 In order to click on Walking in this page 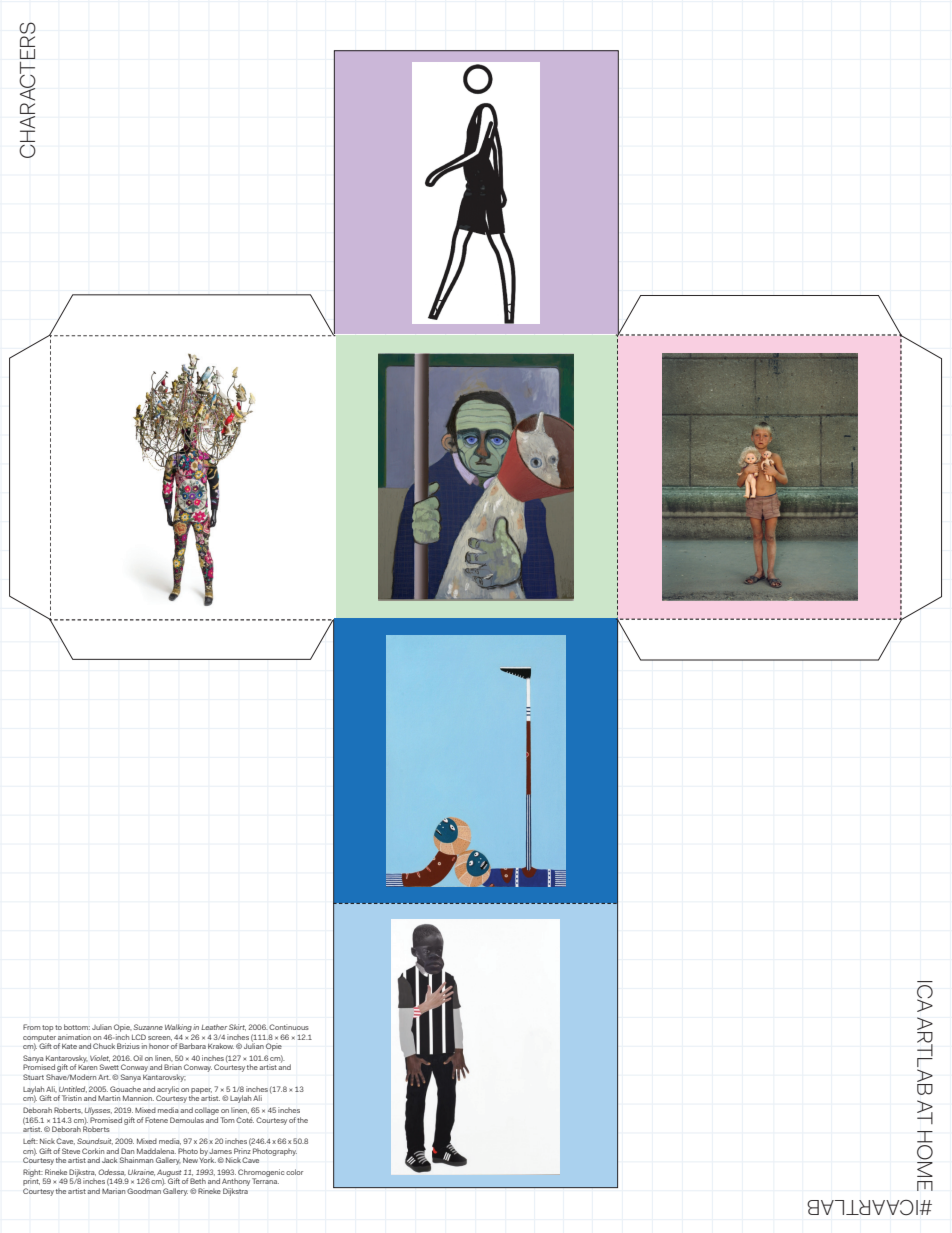, I will do `click(179, 1029)`.
